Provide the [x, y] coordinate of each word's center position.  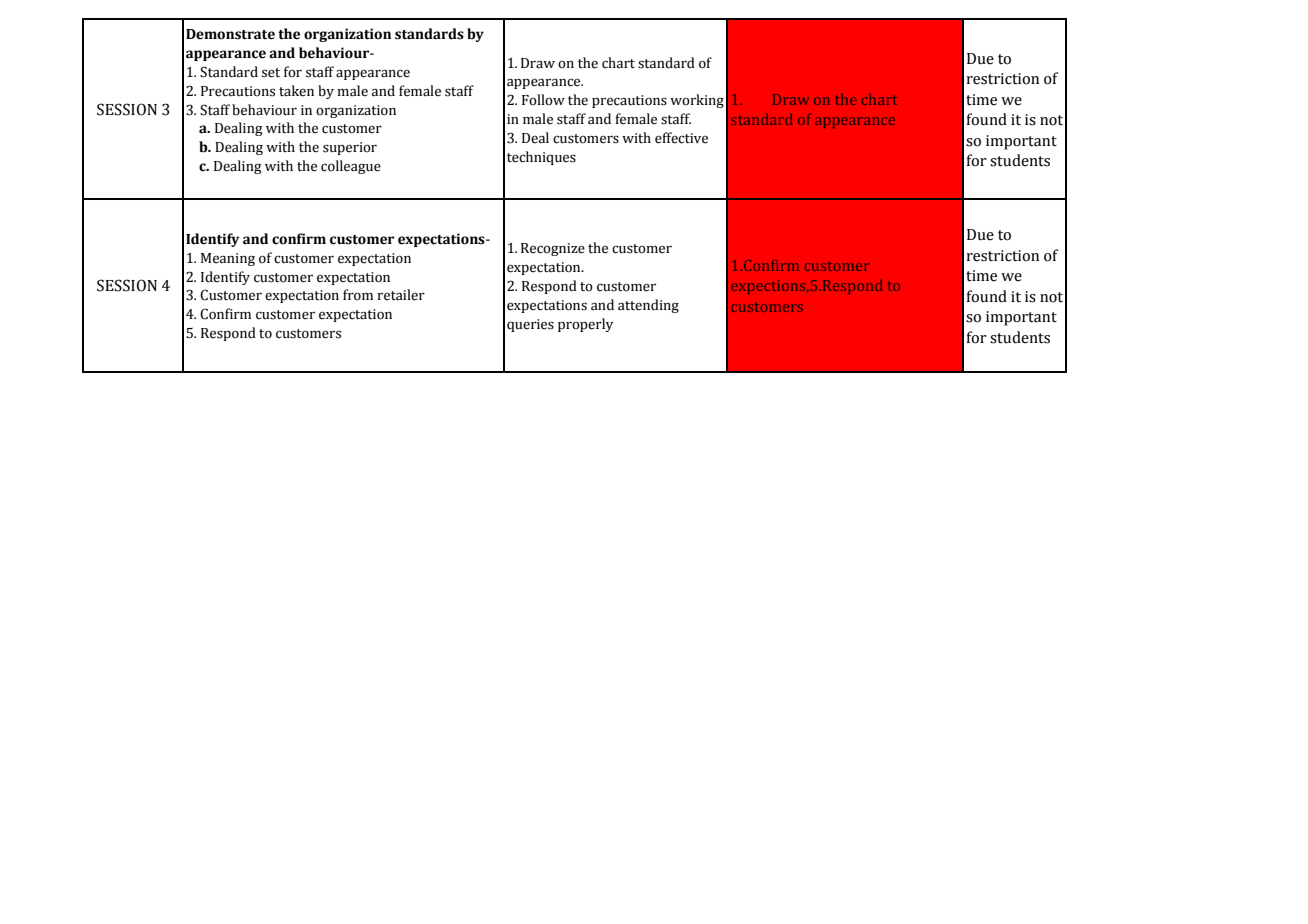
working [697, 101]
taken [296, 91]
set [271, 73]
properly [585, 325]
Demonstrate [230, 34]
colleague [351, 167]
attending [648, 306]
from [358, 295]
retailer [401, 295]
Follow [543, 100]
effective [681, 138]
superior [350, 148]
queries [530, 325]
